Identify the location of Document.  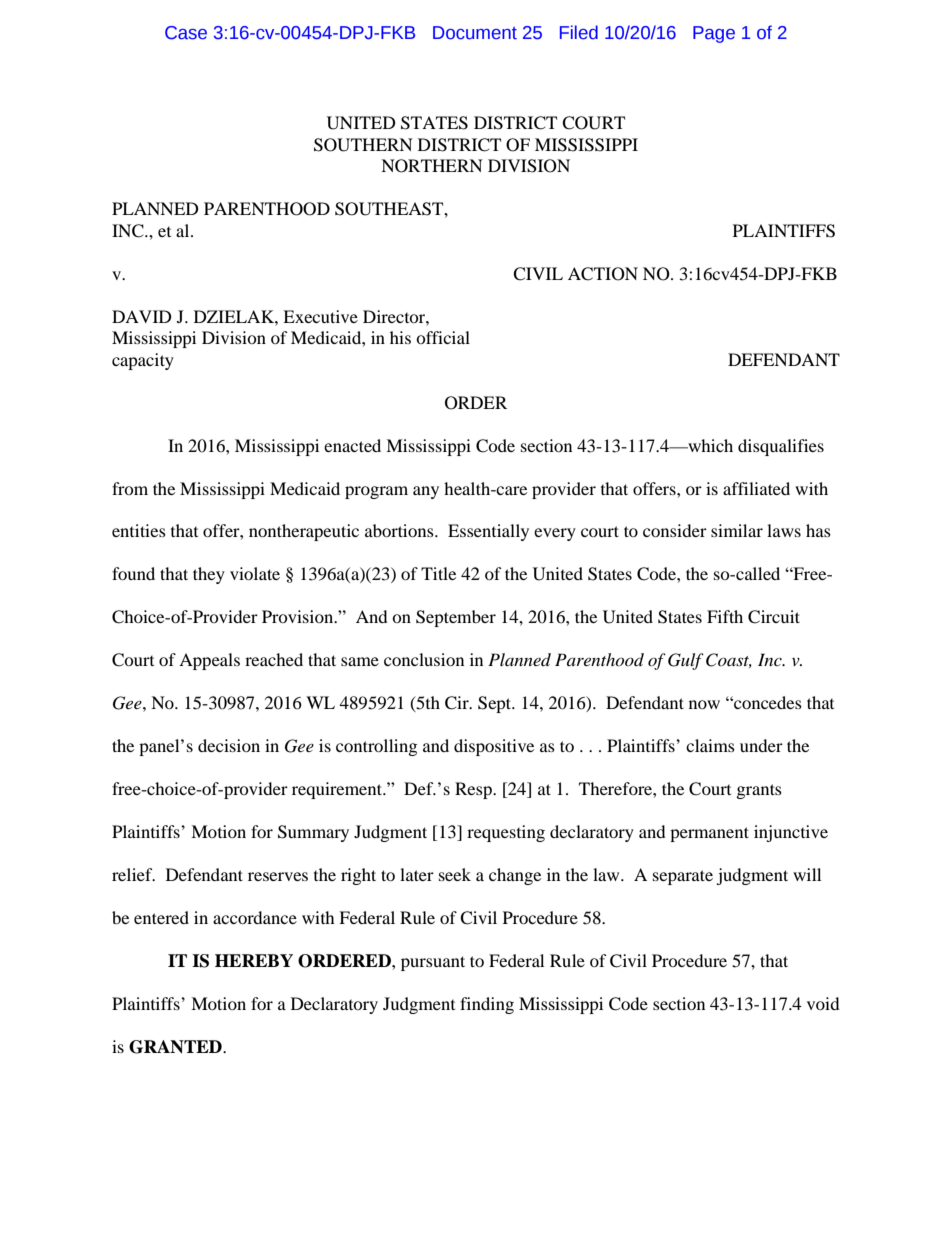
(475, 33).
